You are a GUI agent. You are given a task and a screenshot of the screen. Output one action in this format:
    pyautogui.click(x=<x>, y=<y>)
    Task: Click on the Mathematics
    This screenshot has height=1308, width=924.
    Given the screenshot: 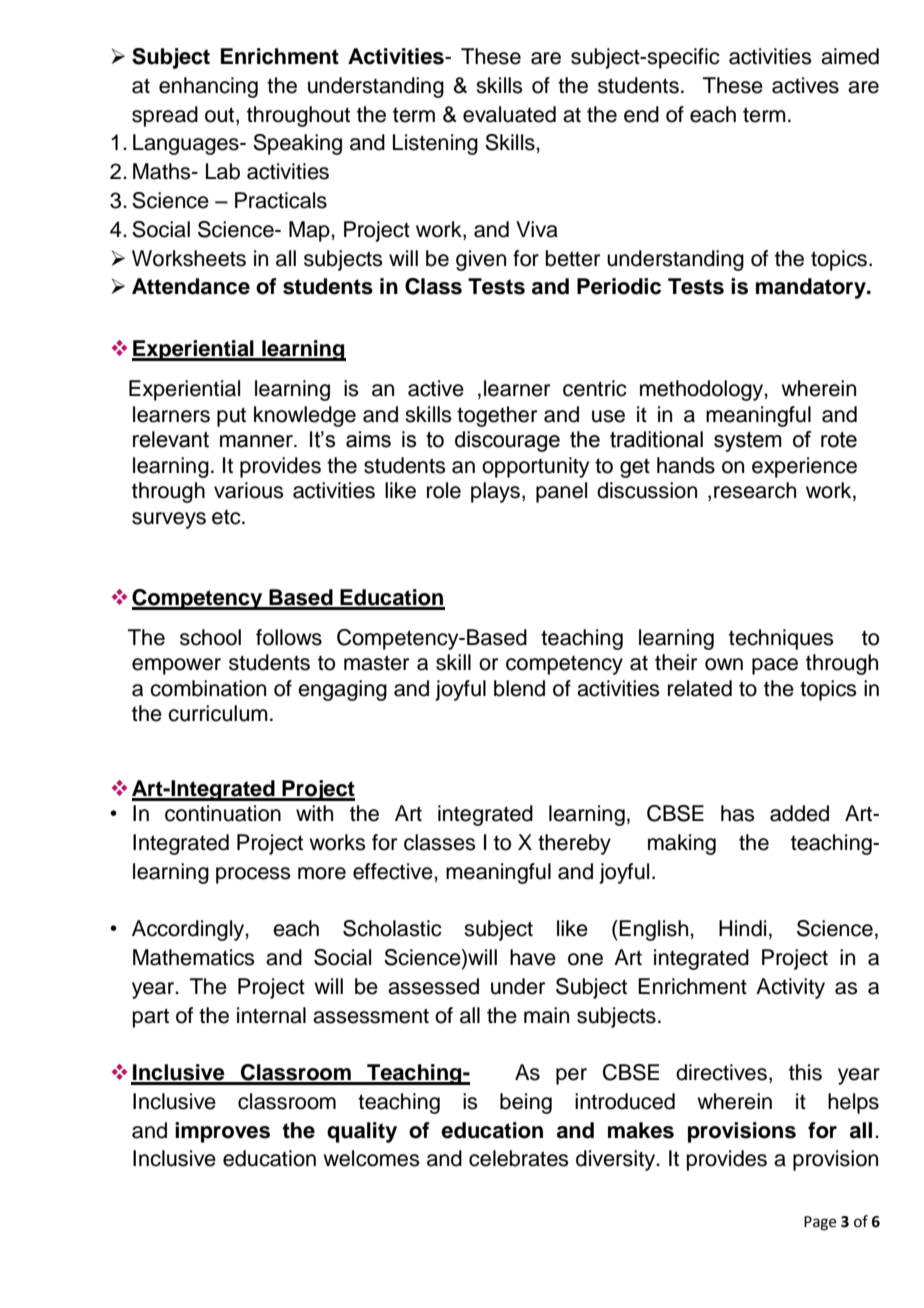 What is the action you would take?
    pyautogui.click(x=194, y=957)
